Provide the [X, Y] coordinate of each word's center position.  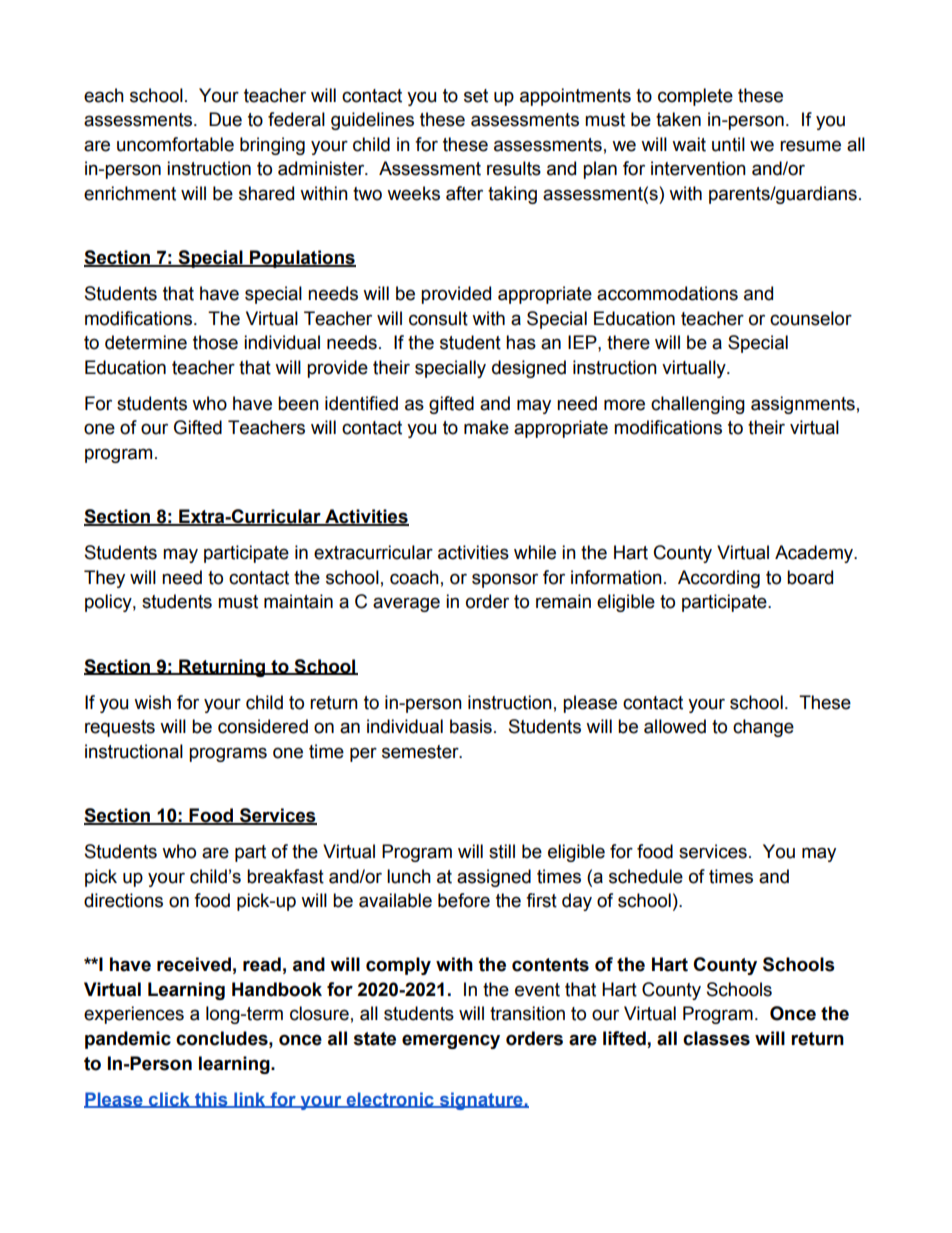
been [298, 403]
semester [421, 752]
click [169, 1100]
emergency [451, 1041]
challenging [698, 405]
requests [120, 728]
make [486, 427]
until [728, 144]
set [476, 96]
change [763, 728]
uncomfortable [175, 144]
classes [716, 1038]
